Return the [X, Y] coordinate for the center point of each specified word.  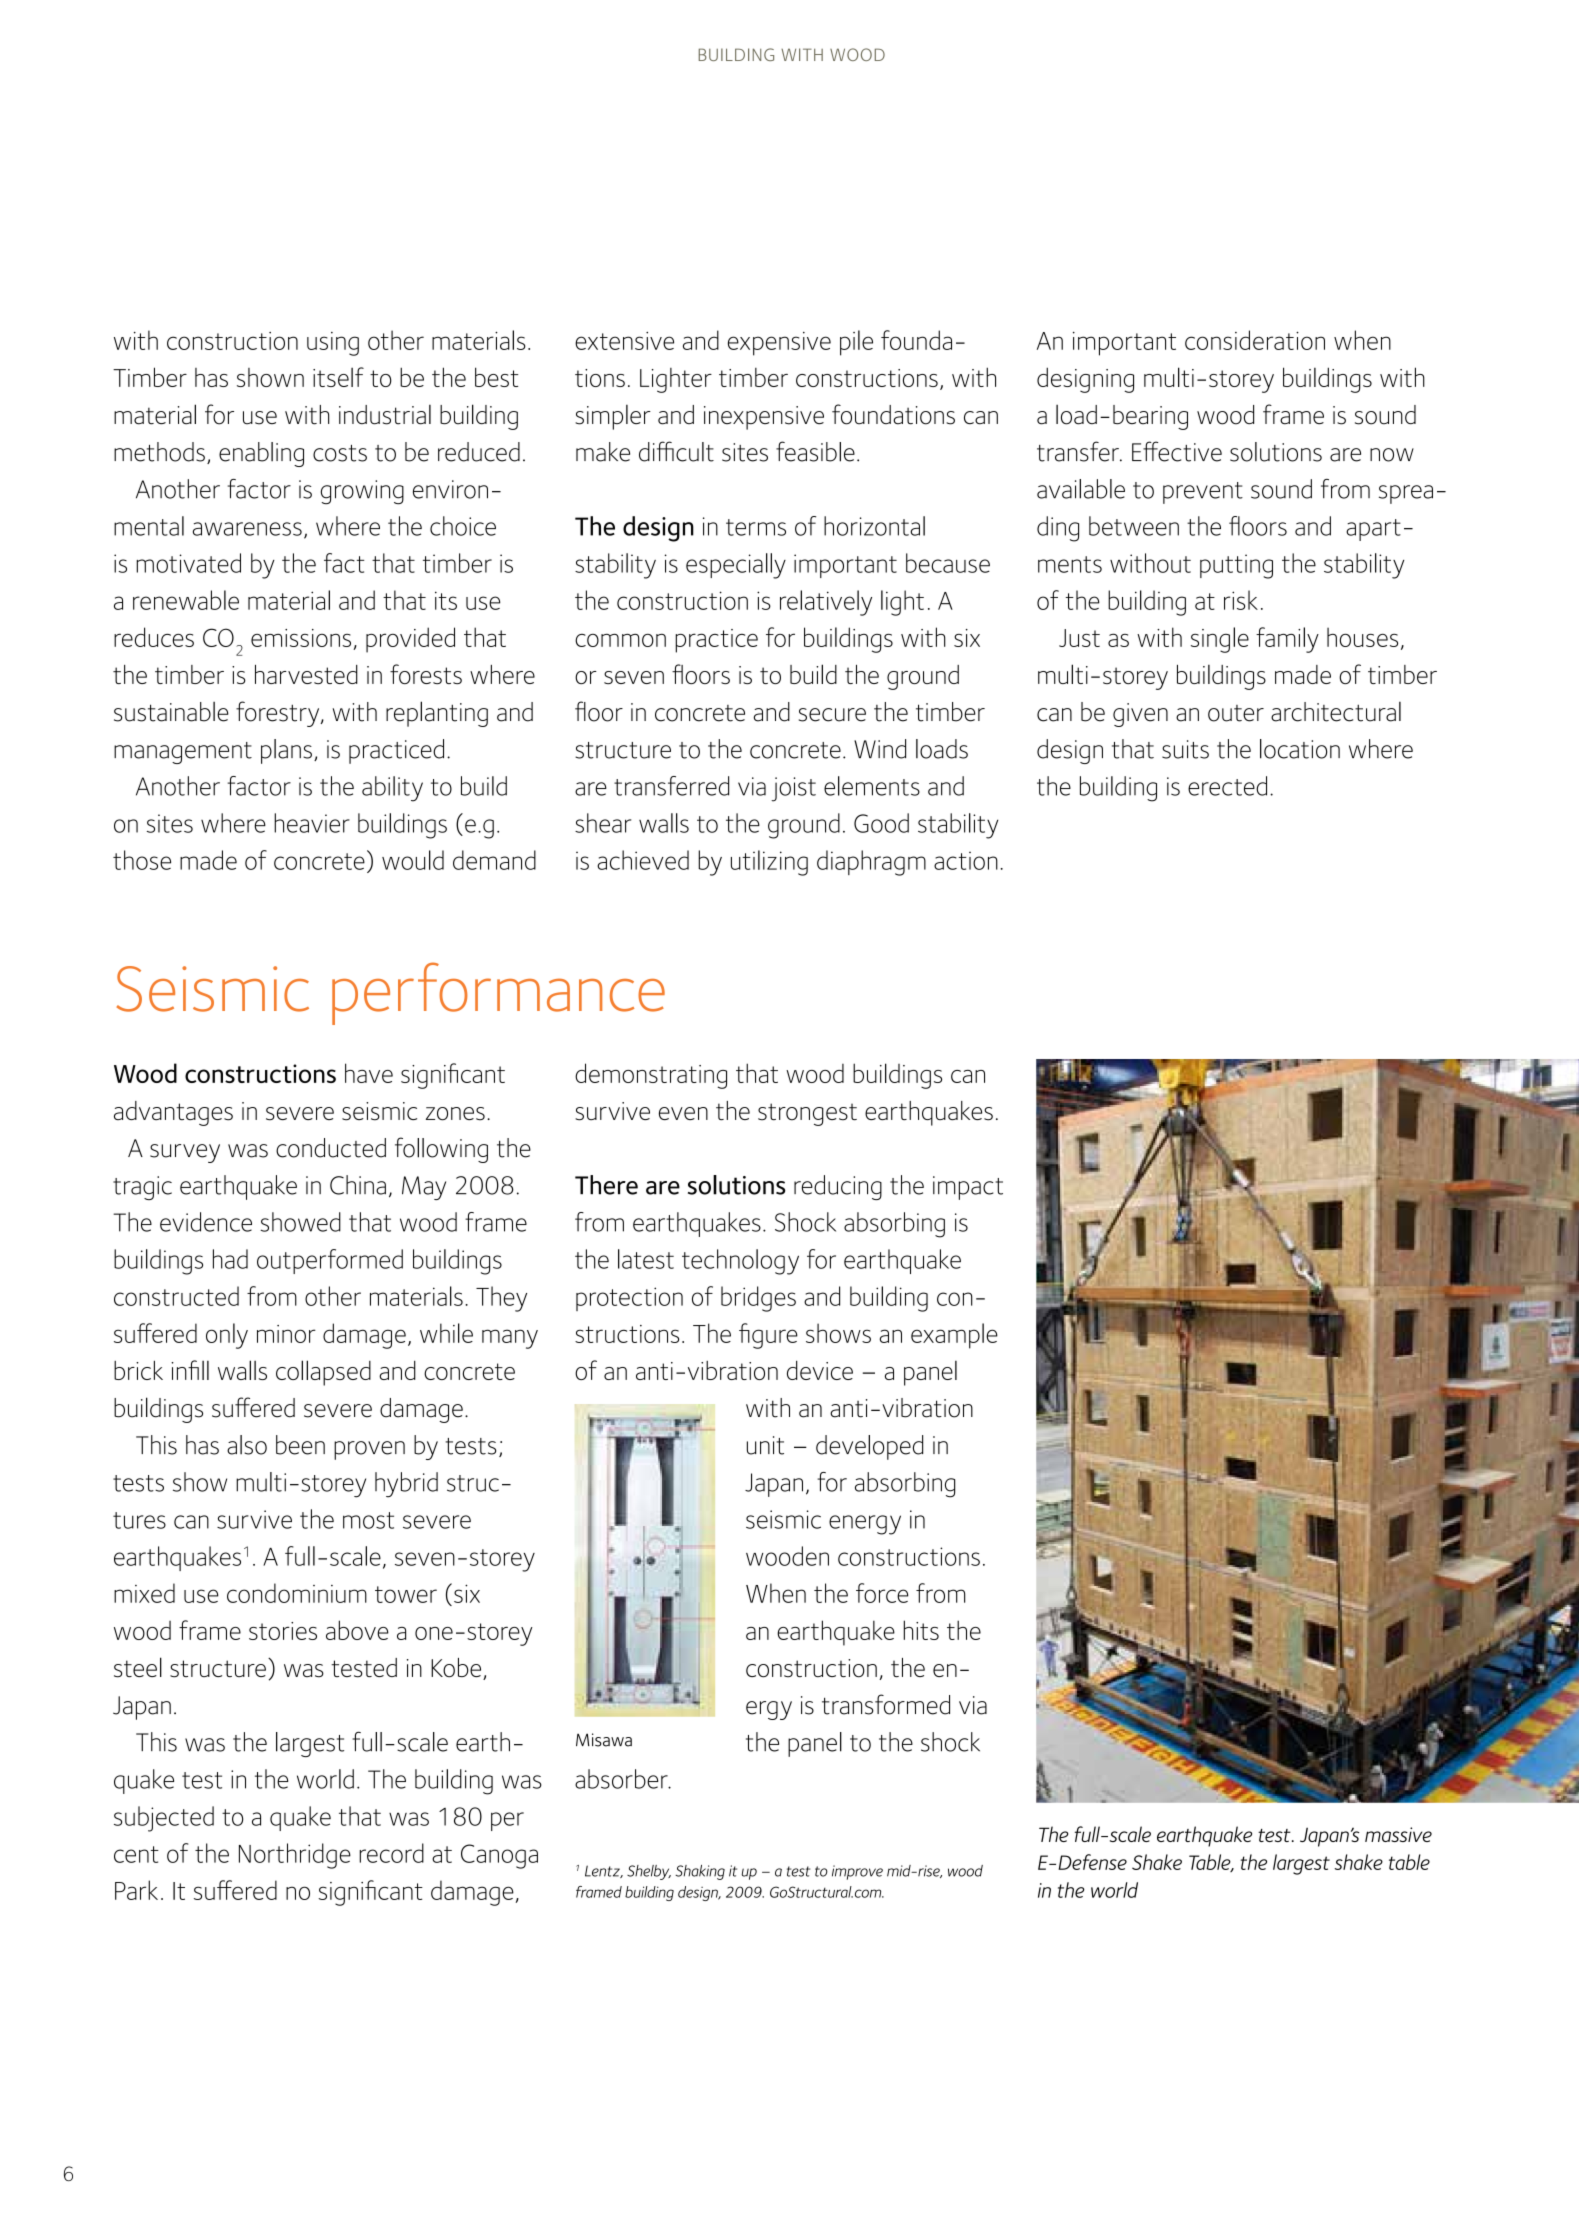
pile [856, 343]
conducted [331, 1148]
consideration [1255, 340]
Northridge [295, 1856]
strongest [807, 1114]
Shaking [700, 1872]
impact [968, 1188]
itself [338, 377]
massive [1398, 1834]
